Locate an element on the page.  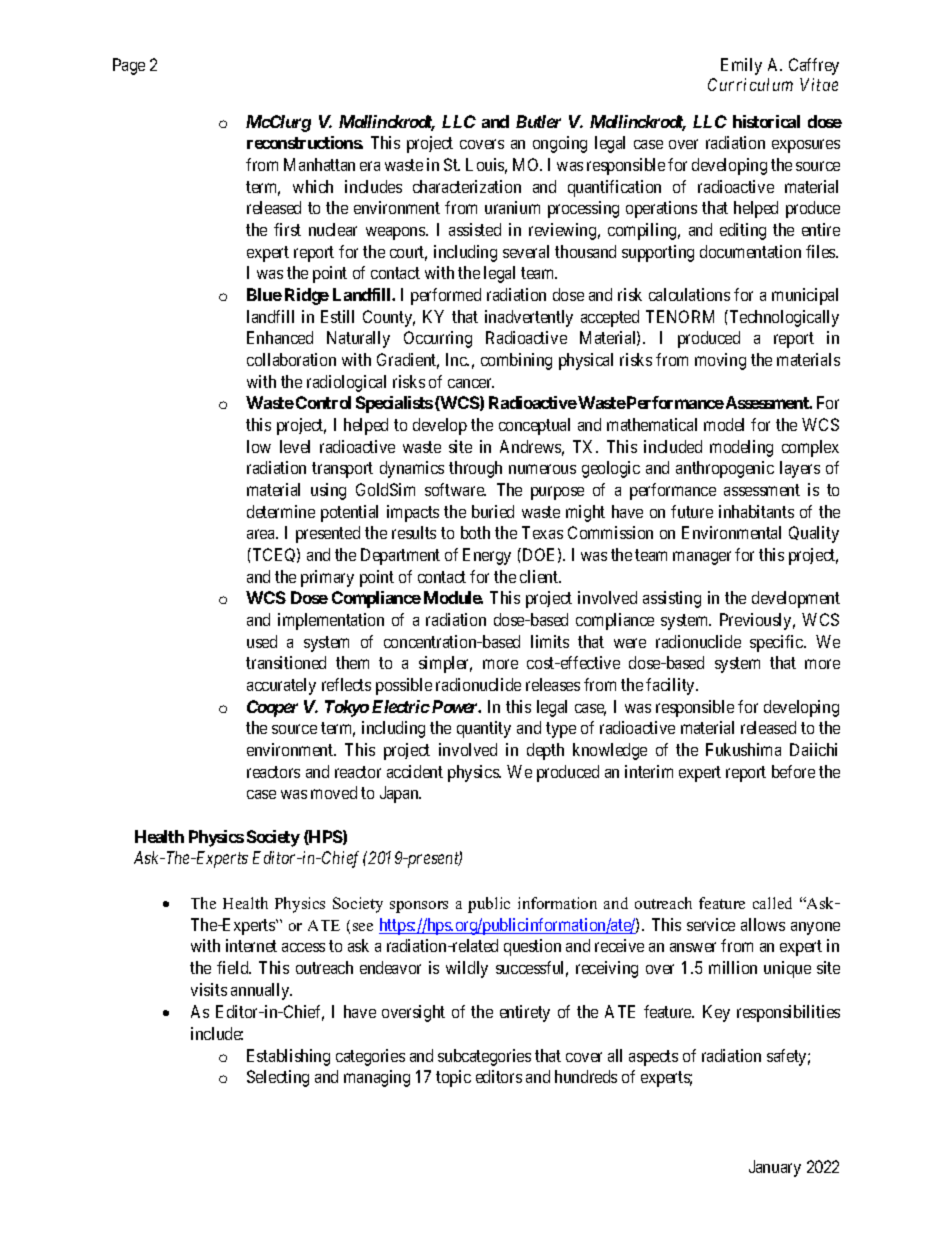
Curriculum is located at coordinates (750, 84).
